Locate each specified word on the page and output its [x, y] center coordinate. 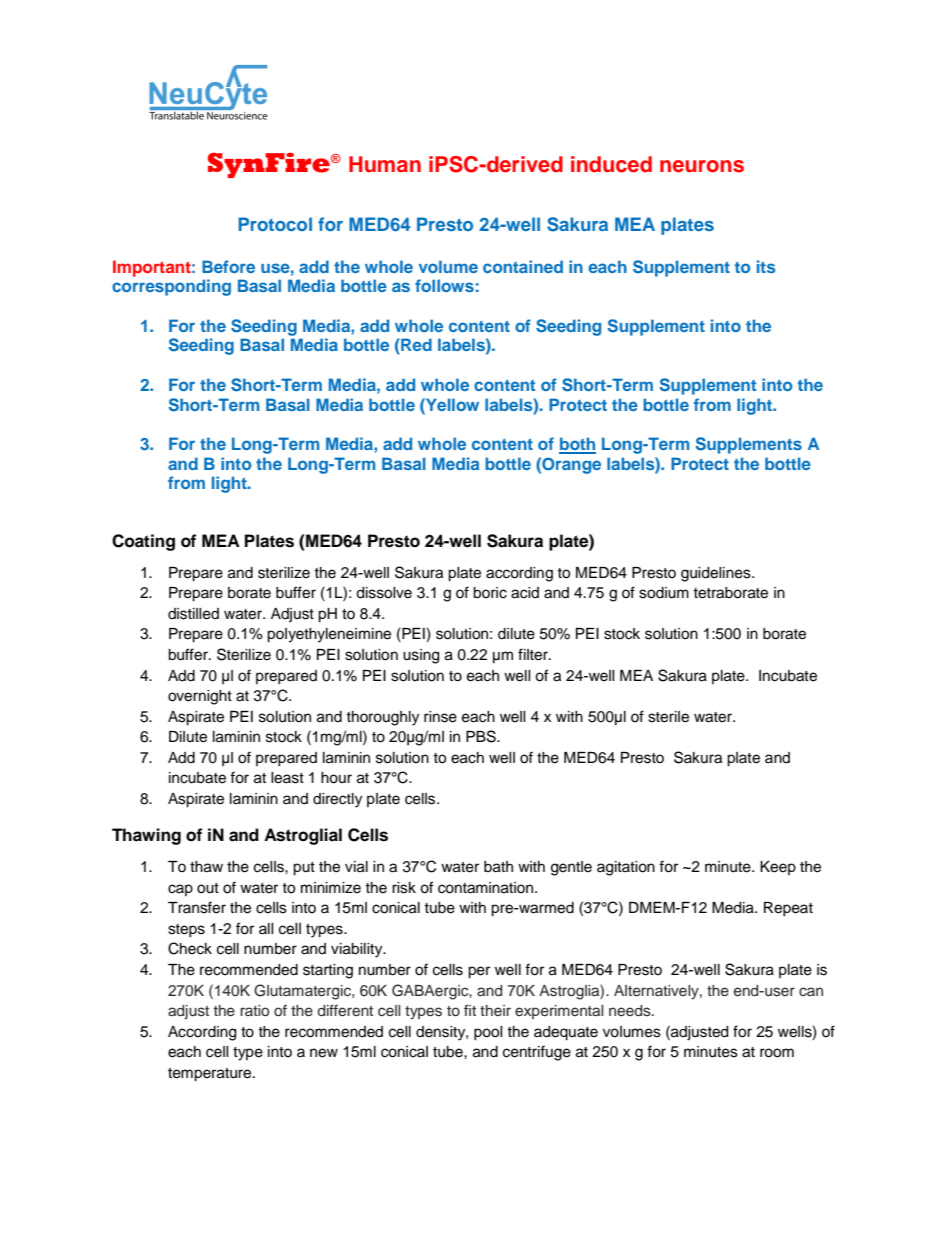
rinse [440, 717]
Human [385, 164]
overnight [200, 697]
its [766, 266]
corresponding [171, 287]
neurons [702, 166]
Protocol [275, 224]
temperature [211, 1075]
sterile [668, 717]
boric [490, 593]
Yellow [451, 404]
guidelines [717, 574]
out [208, 888]
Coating [143, 542]
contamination [487, 888]
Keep [778, 868]
